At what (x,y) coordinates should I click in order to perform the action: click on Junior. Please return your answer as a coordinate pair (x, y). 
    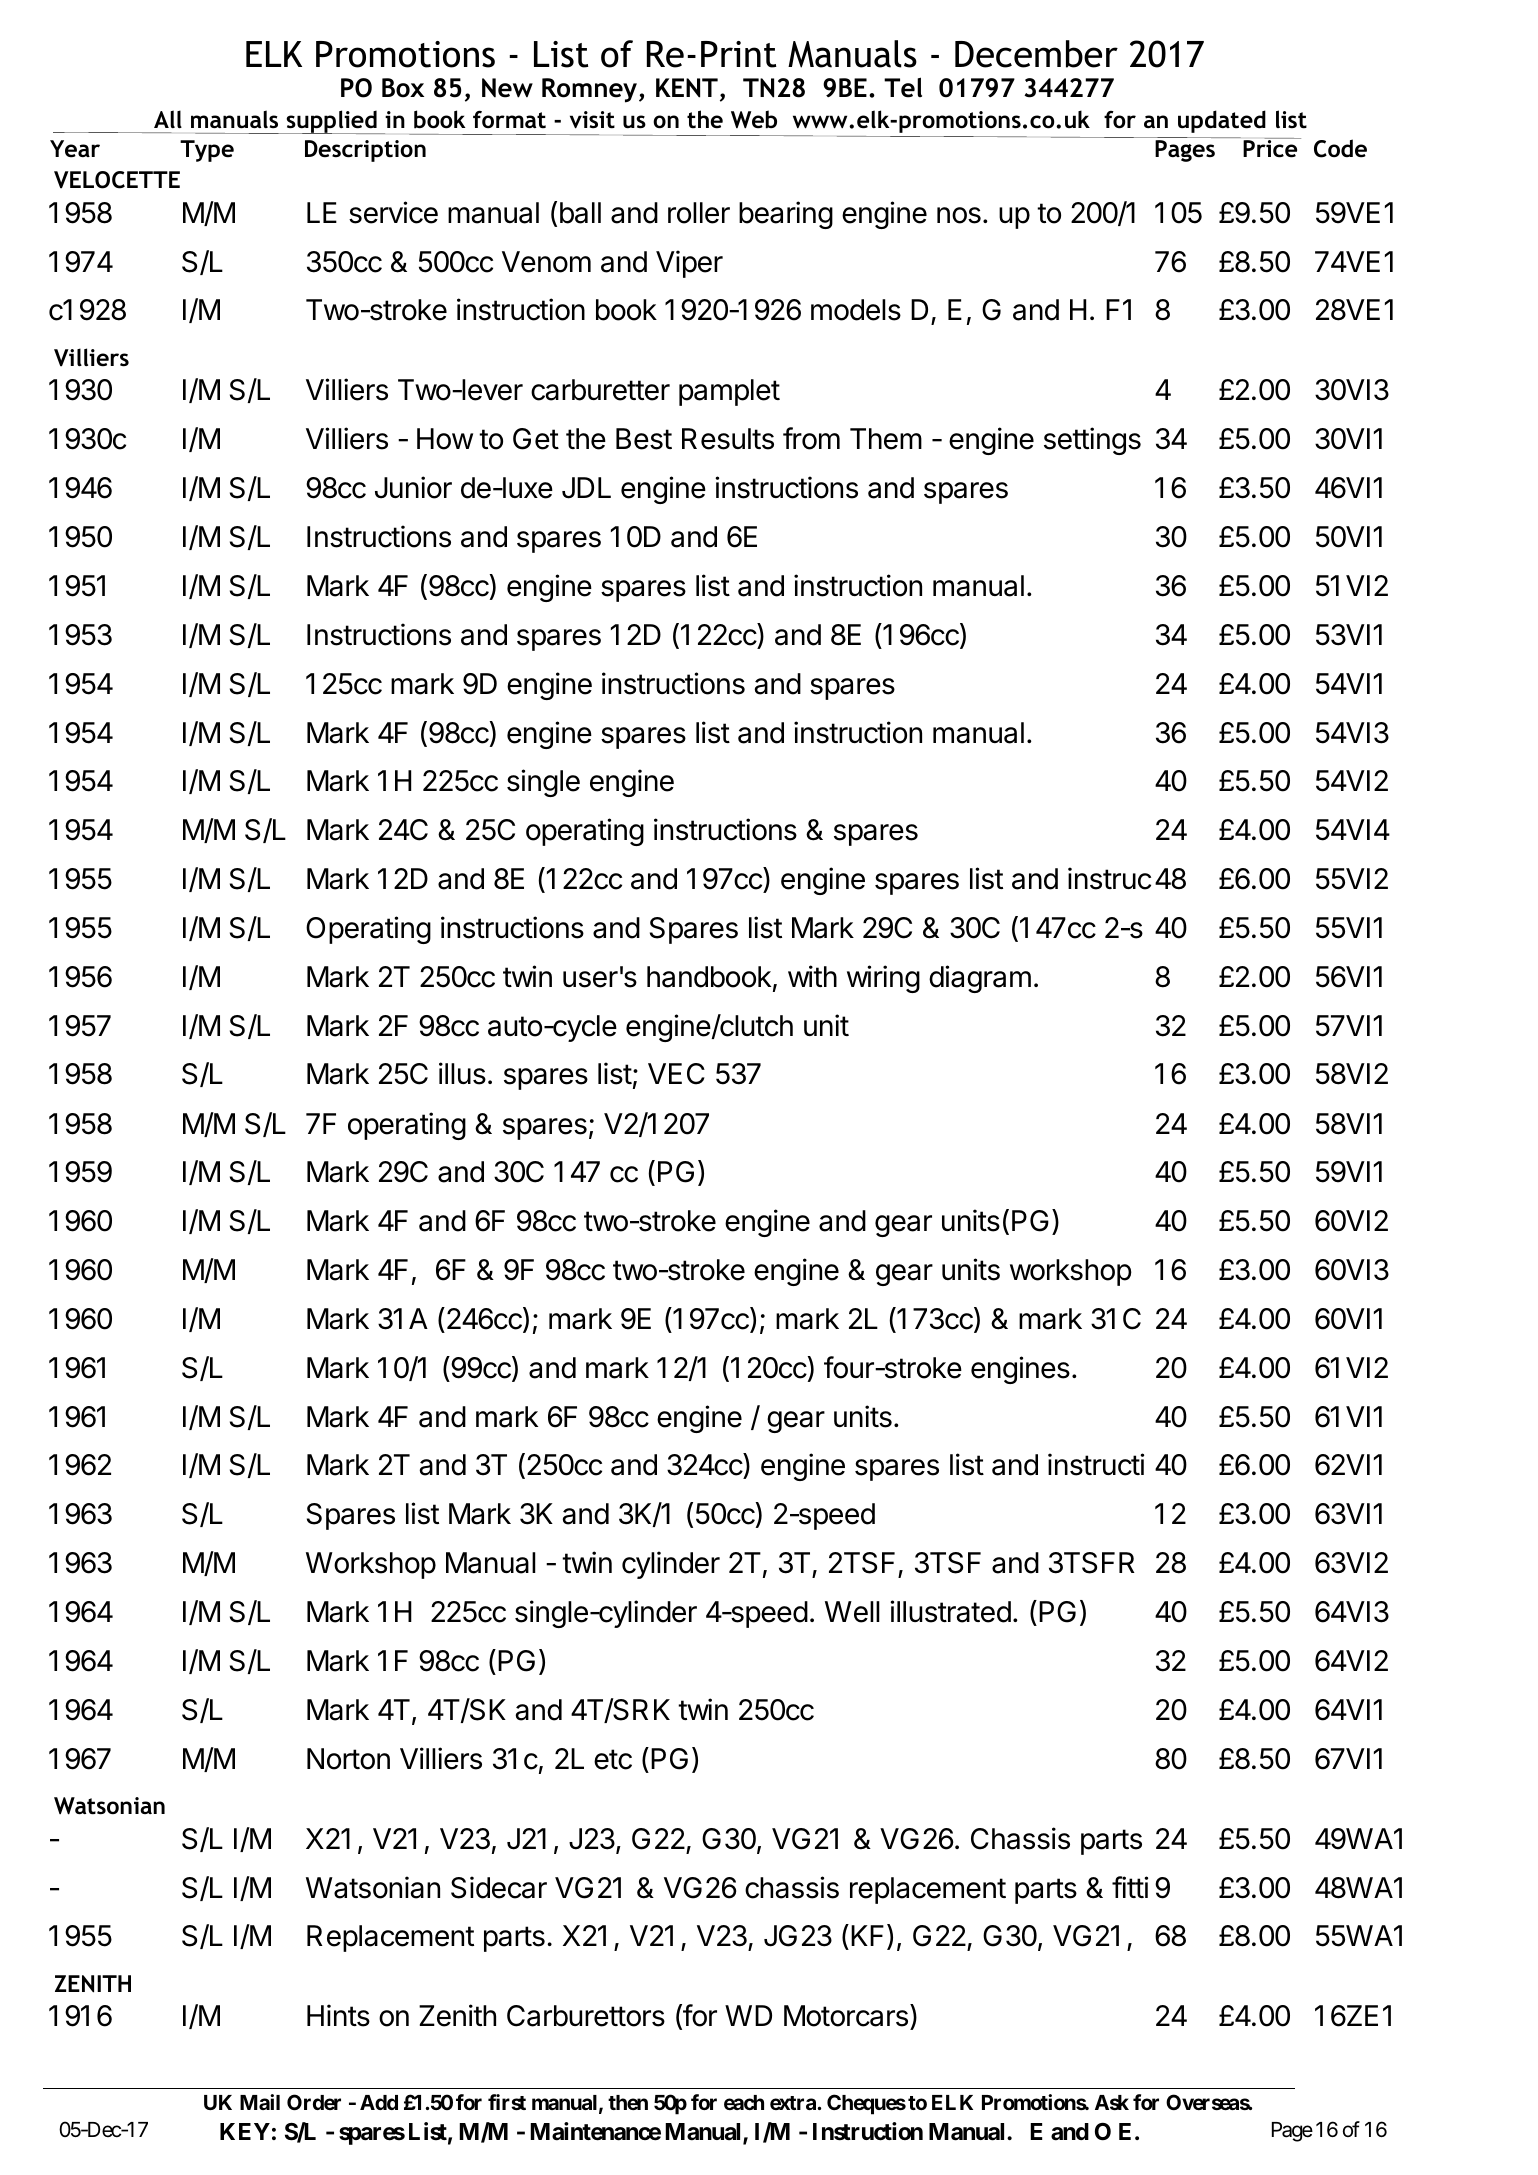
    Looking at the image, I should click on (413, 487).
